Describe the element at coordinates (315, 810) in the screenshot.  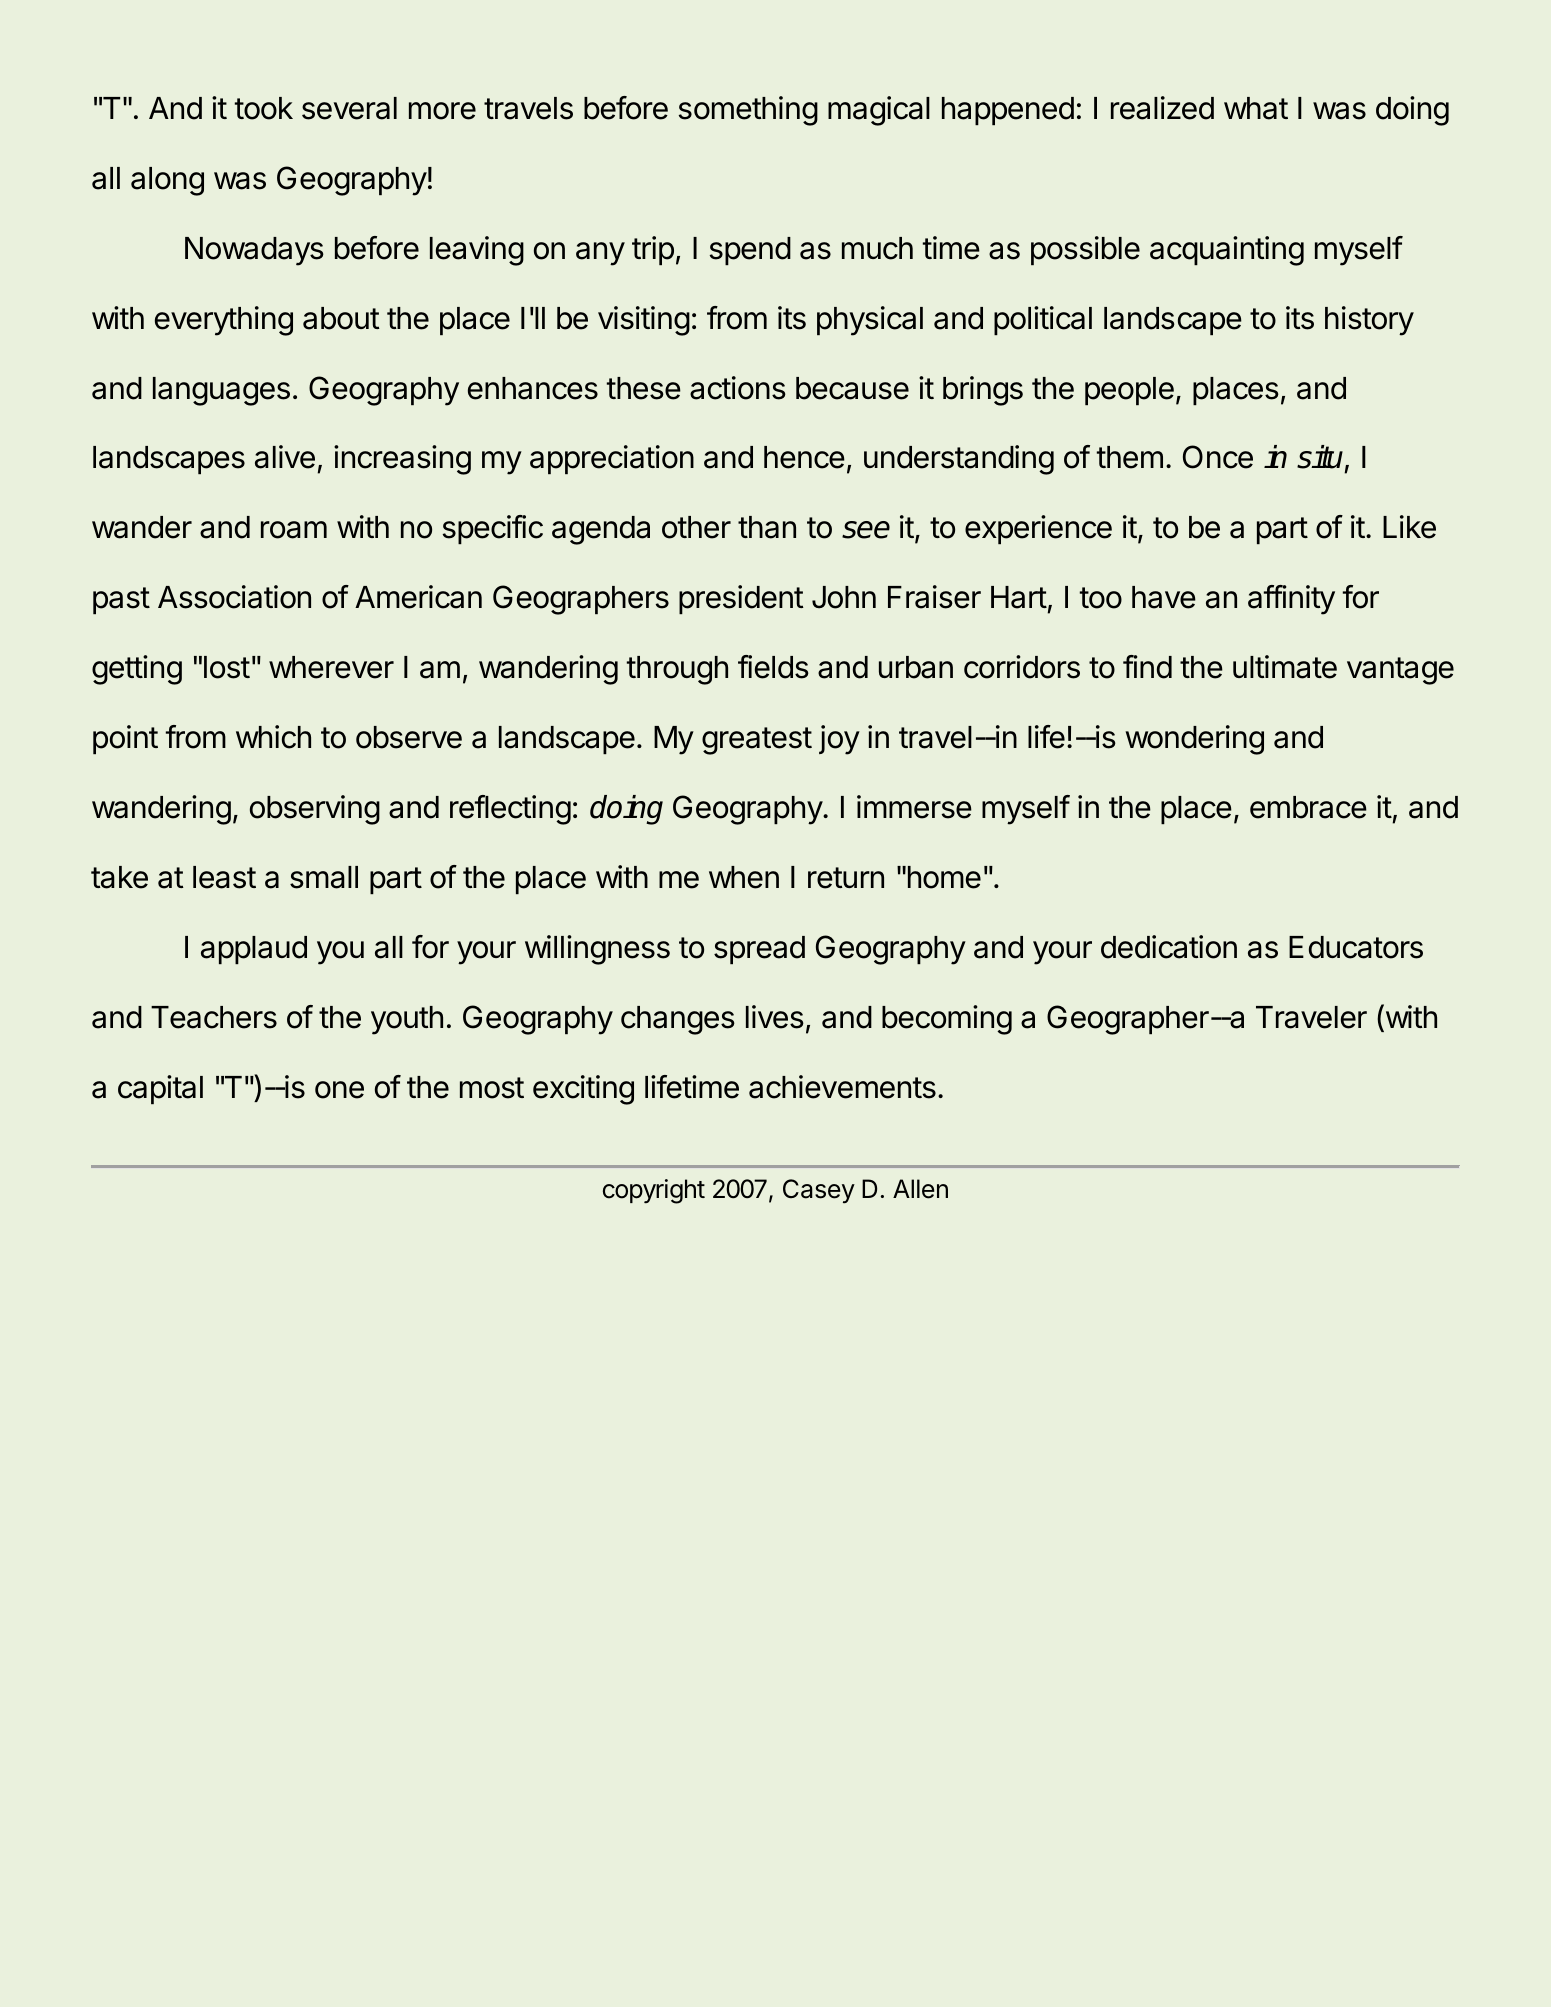
I see `observing` at that location.
